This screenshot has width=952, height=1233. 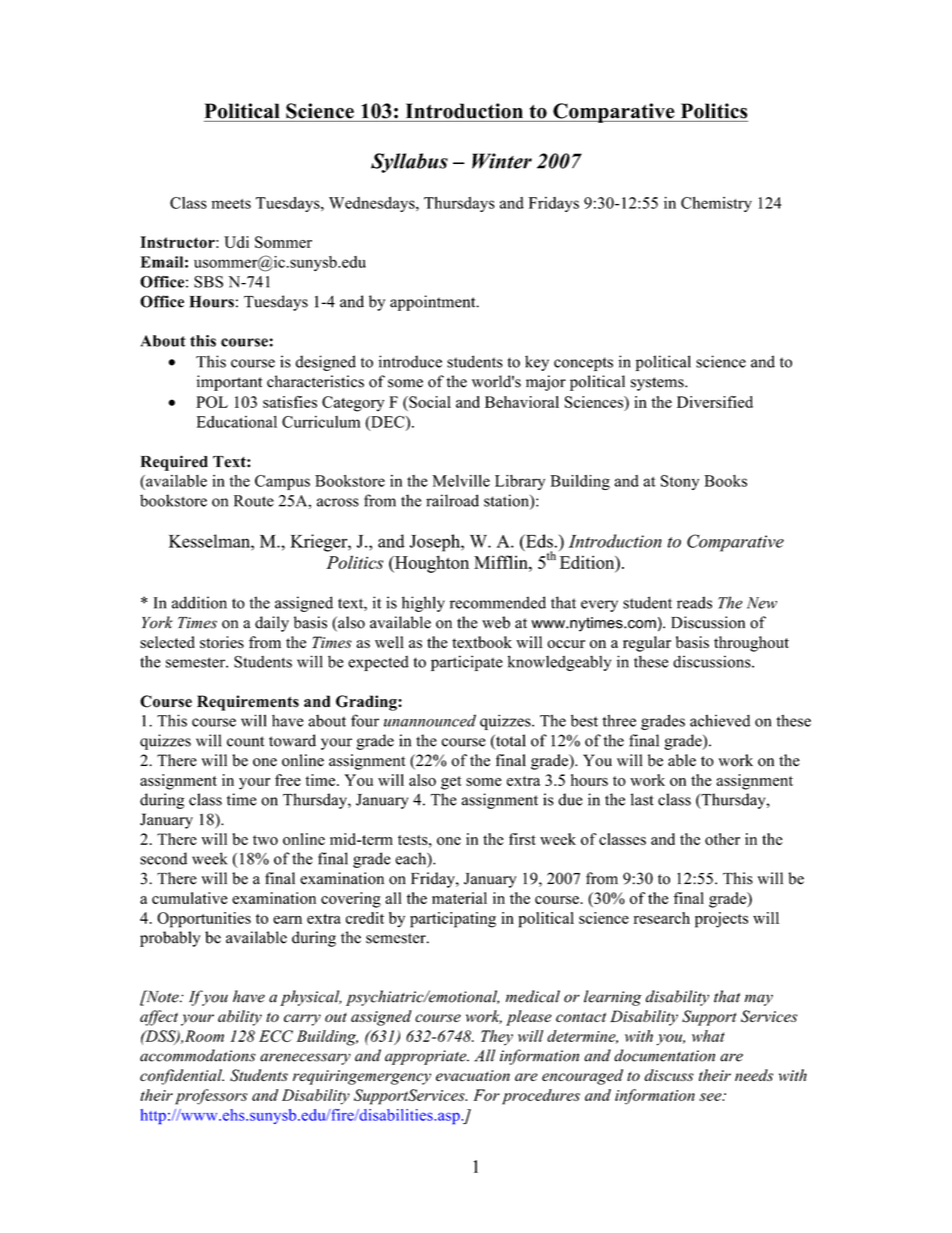 I want to click on meets, so click(x=231, y=204).
